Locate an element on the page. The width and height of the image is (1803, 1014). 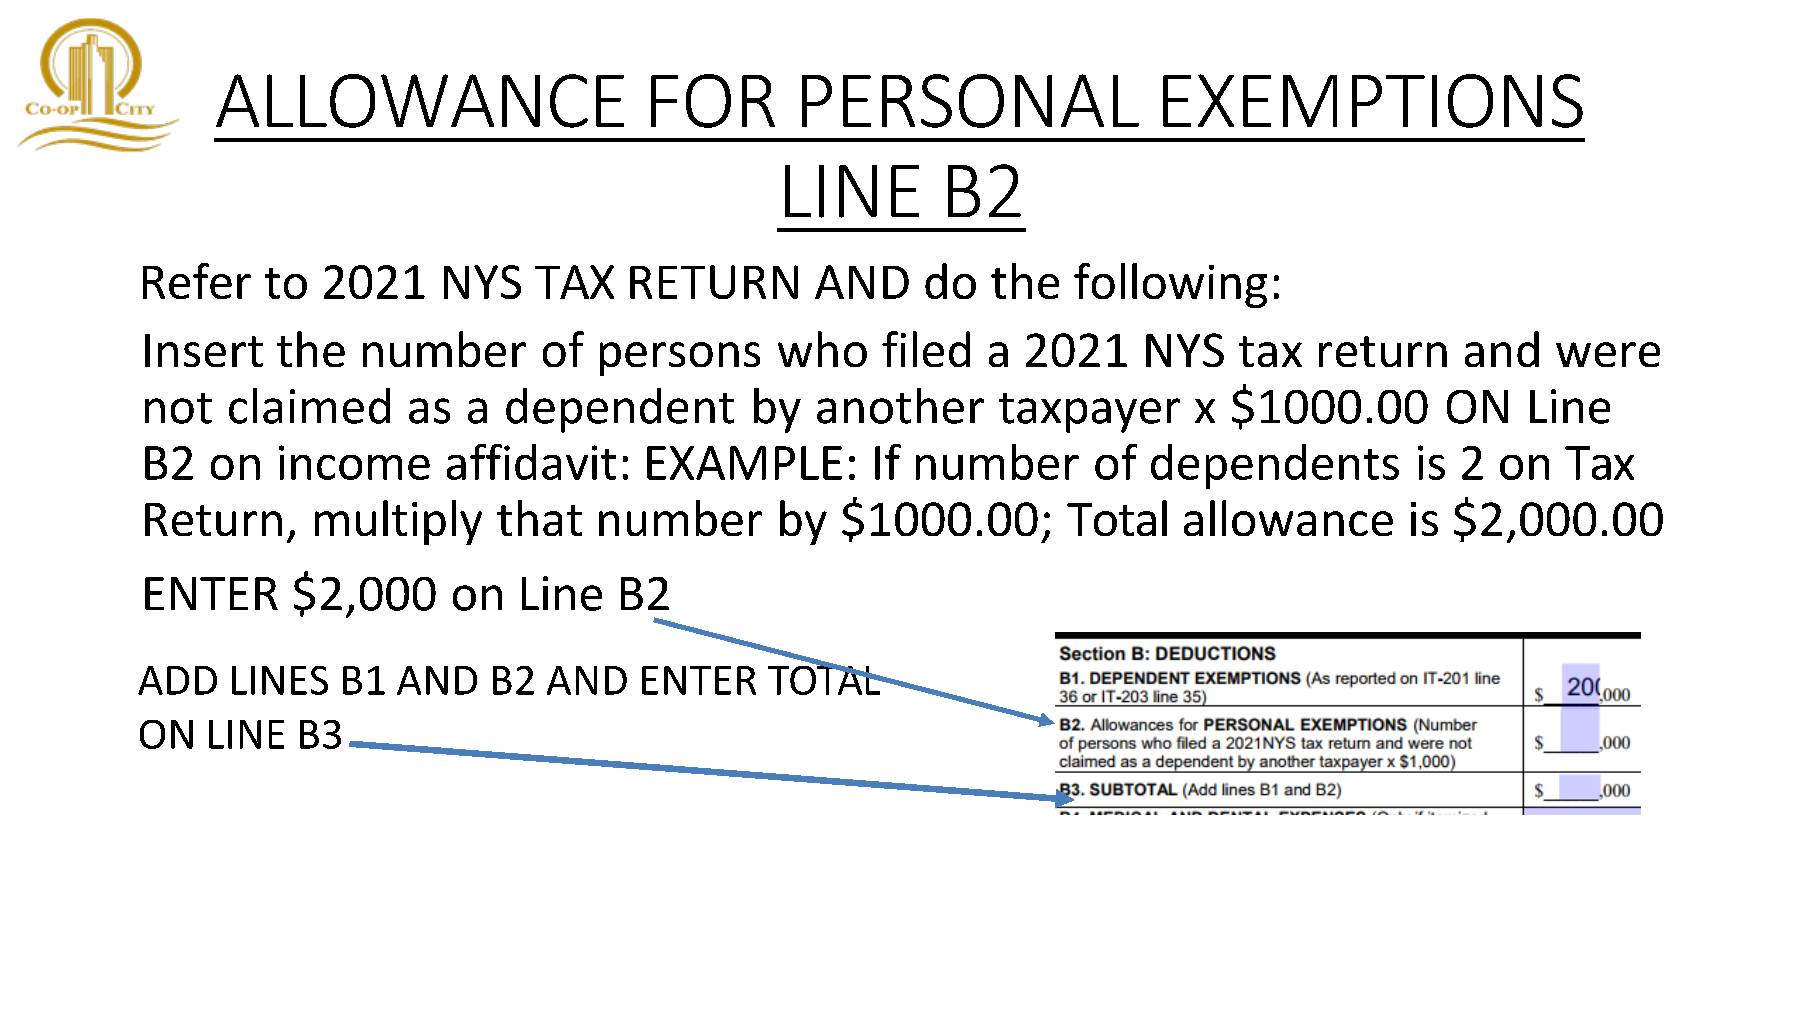
EXAMPLE is located at coordinates (744, 463).
